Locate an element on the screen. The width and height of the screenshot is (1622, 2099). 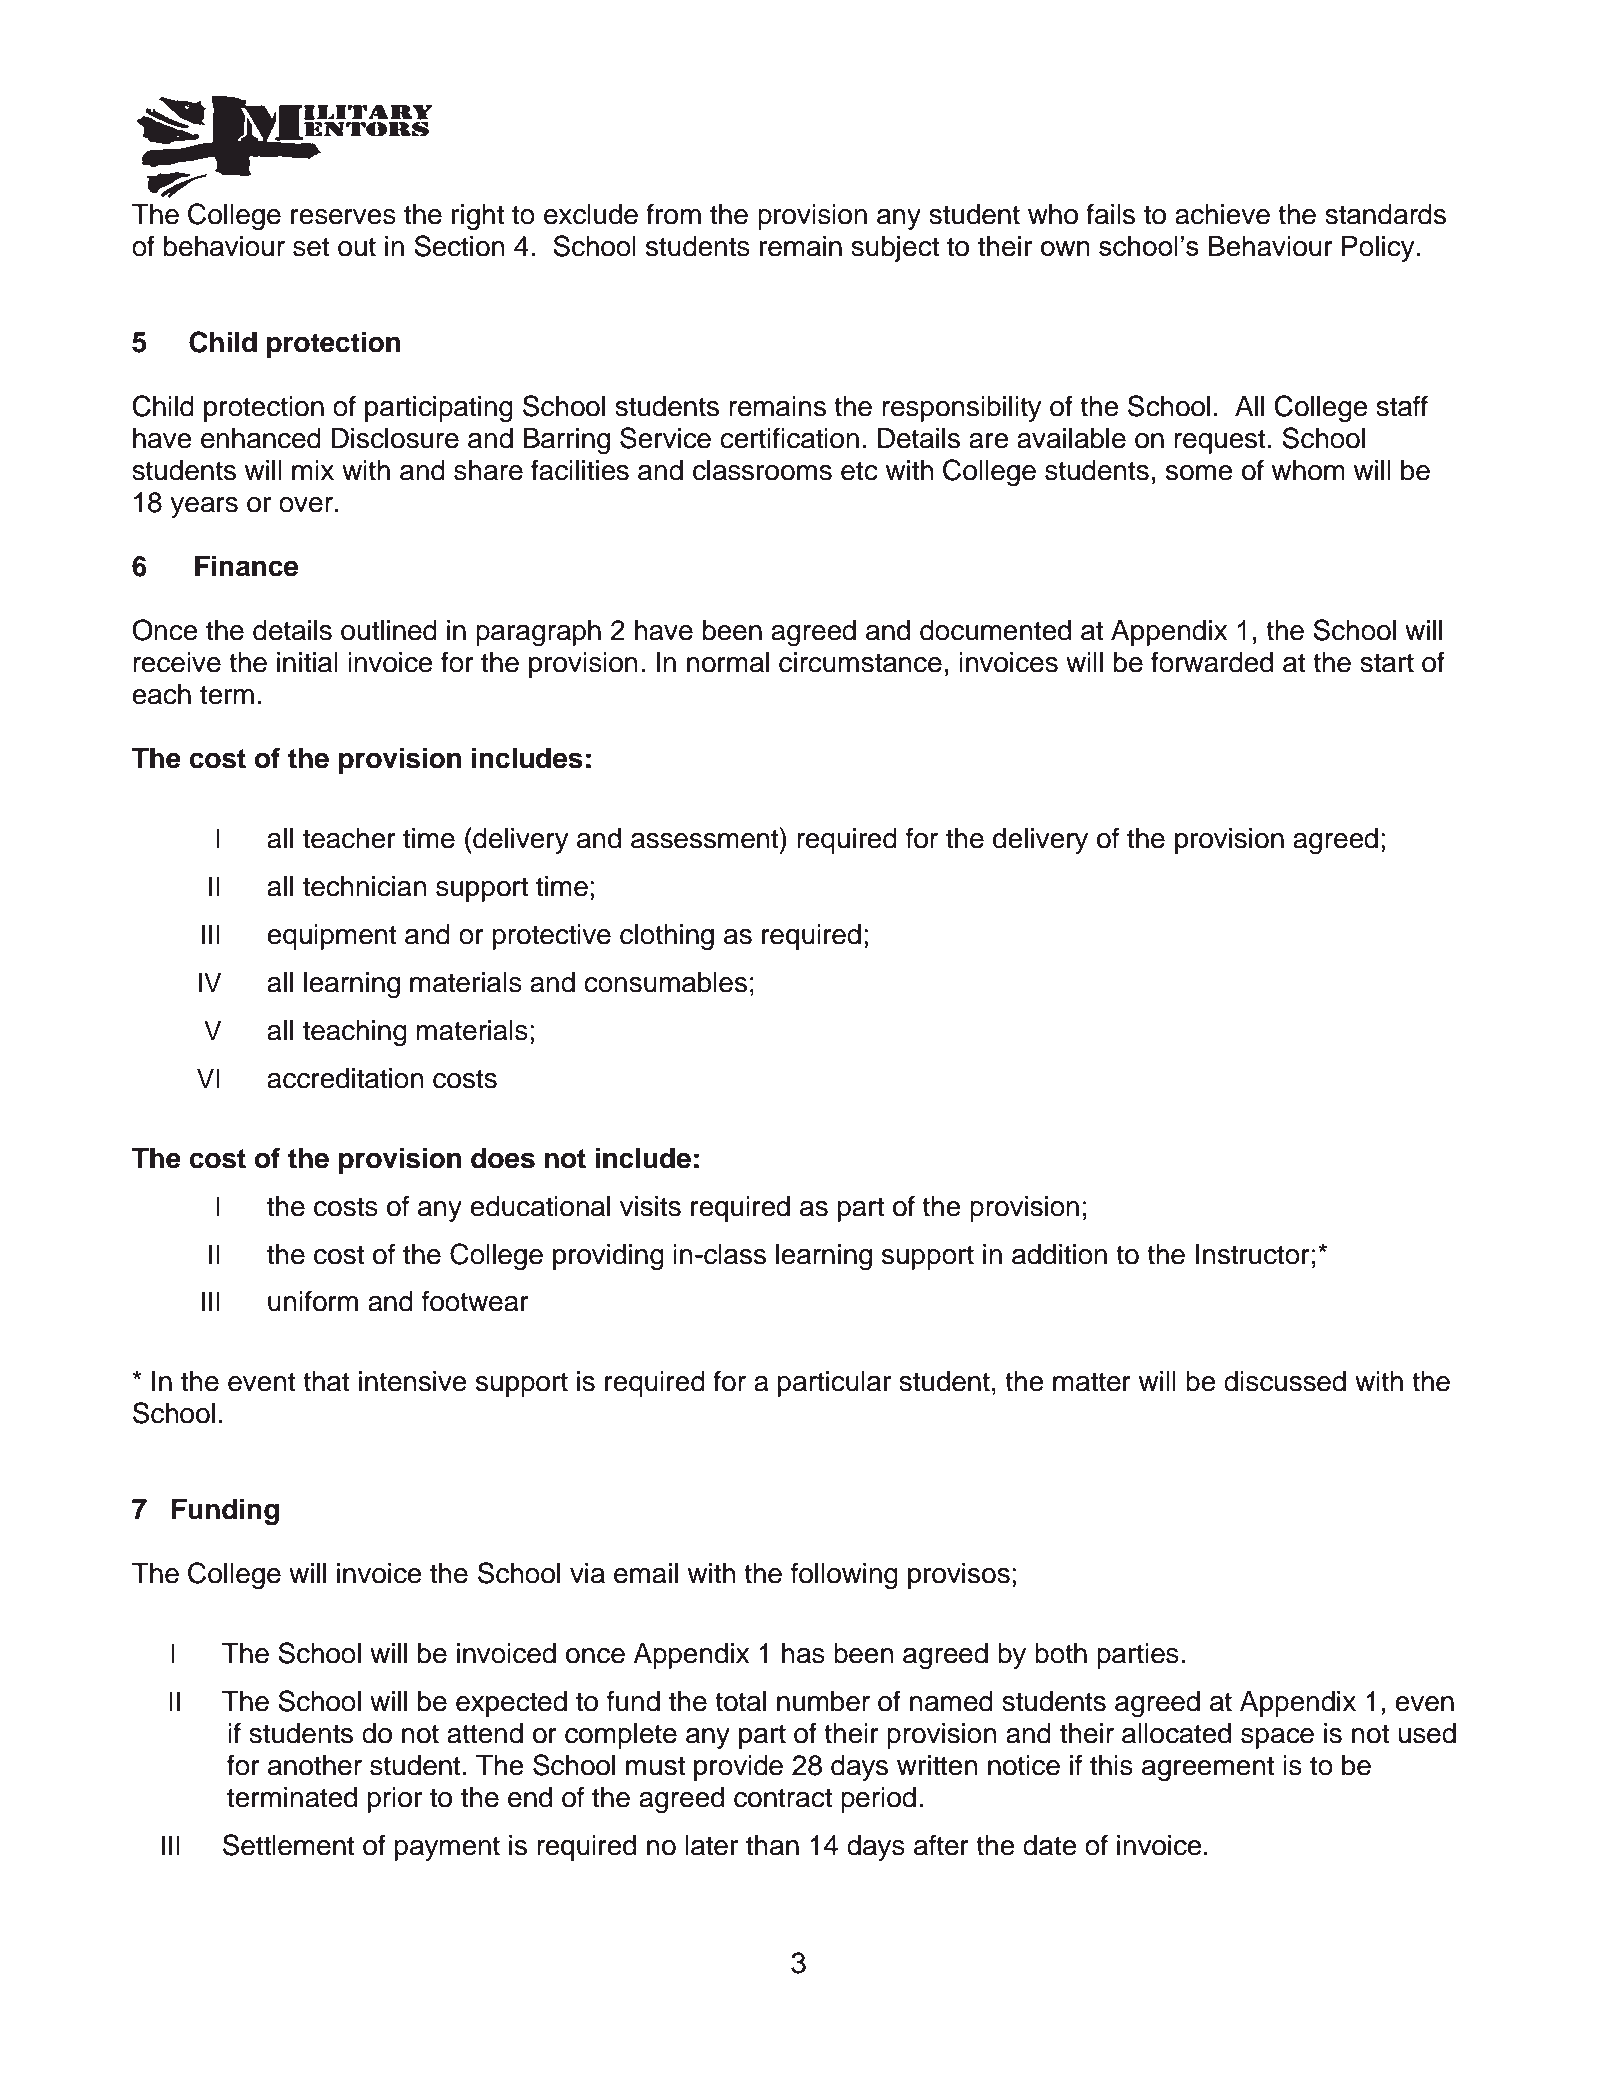
agreement is located at coordinates (1208, 1768).
